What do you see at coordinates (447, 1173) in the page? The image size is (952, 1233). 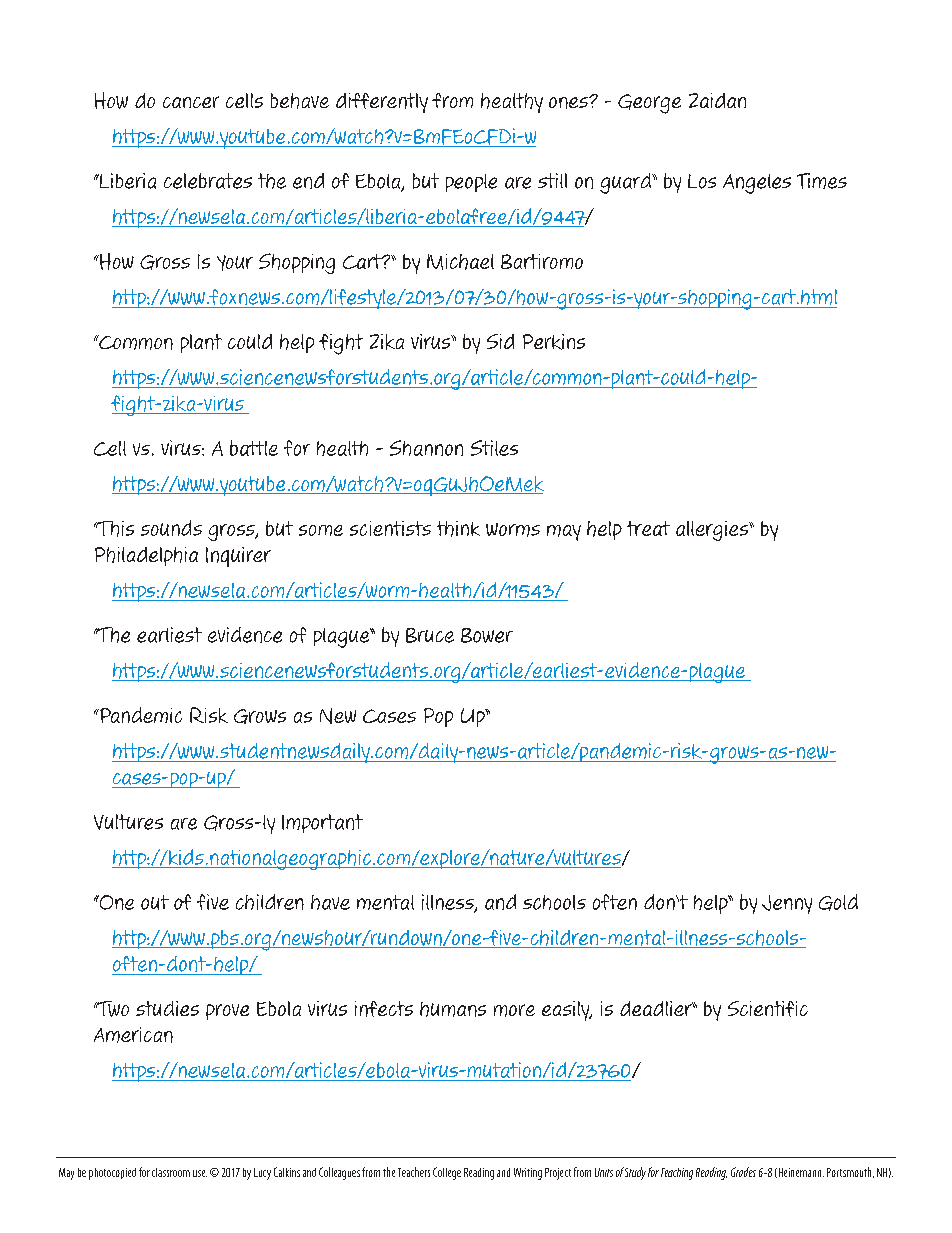 I see `College` at bounding box center [447, 1173].
